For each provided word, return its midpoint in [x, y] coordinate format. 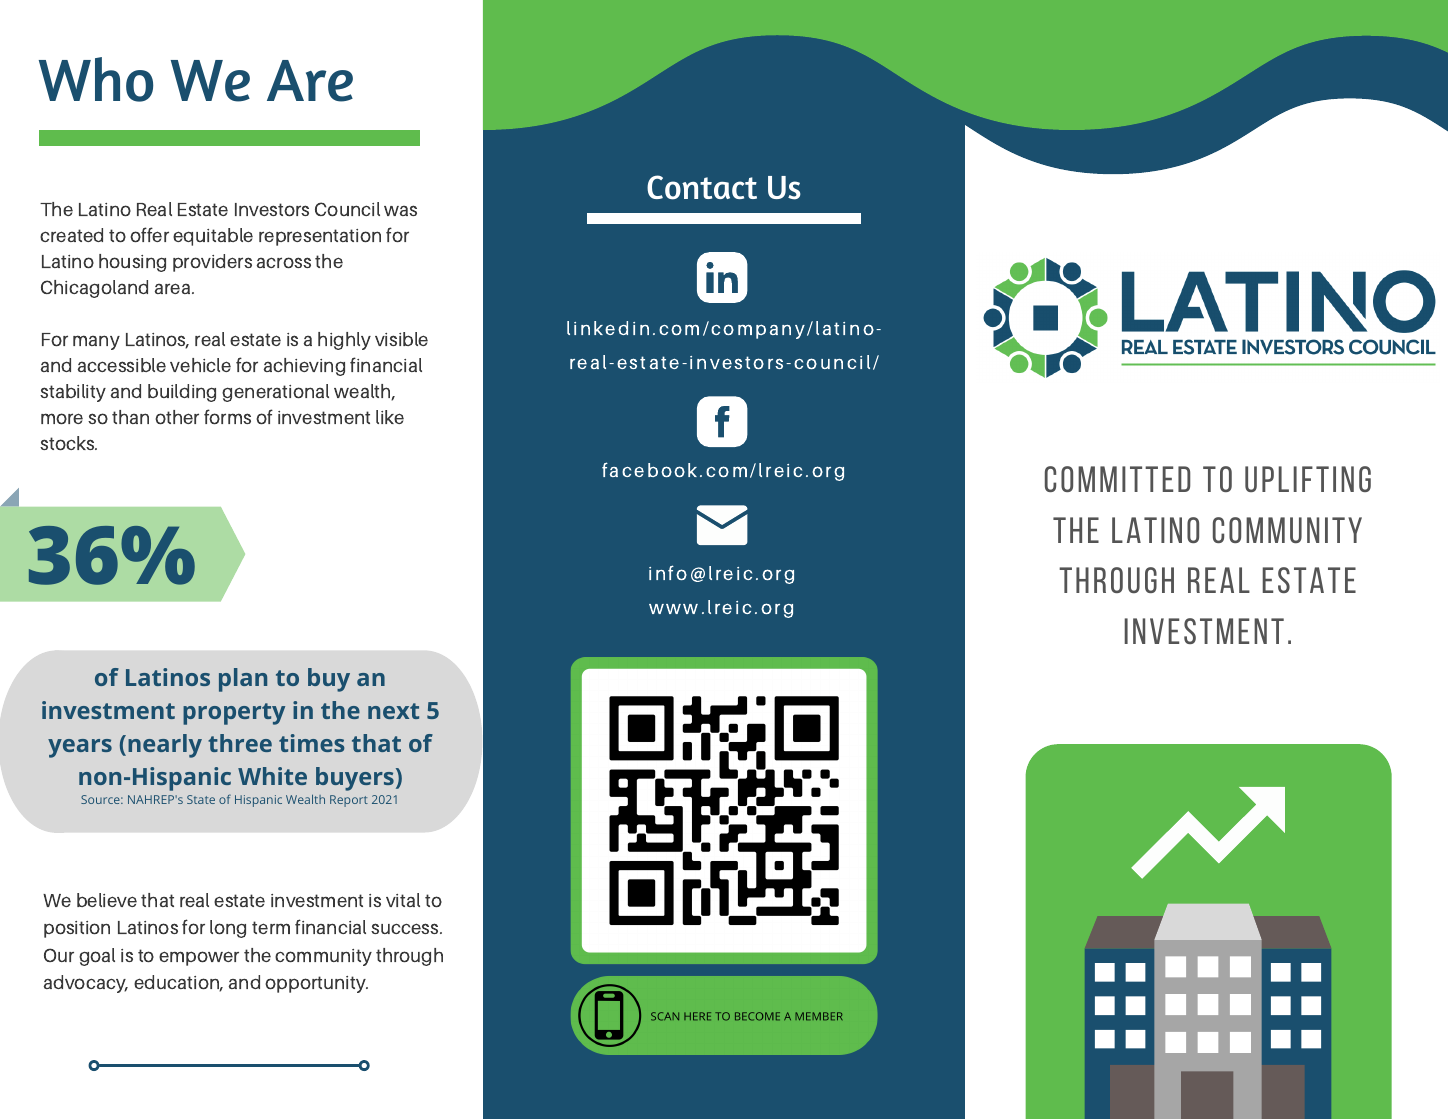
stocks [68, 443]
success [406, 928]
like [390, 417]
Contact [702, 187]
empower [199, 958]
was [400, 210]
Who [96, 79]
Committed [1118, 479]
